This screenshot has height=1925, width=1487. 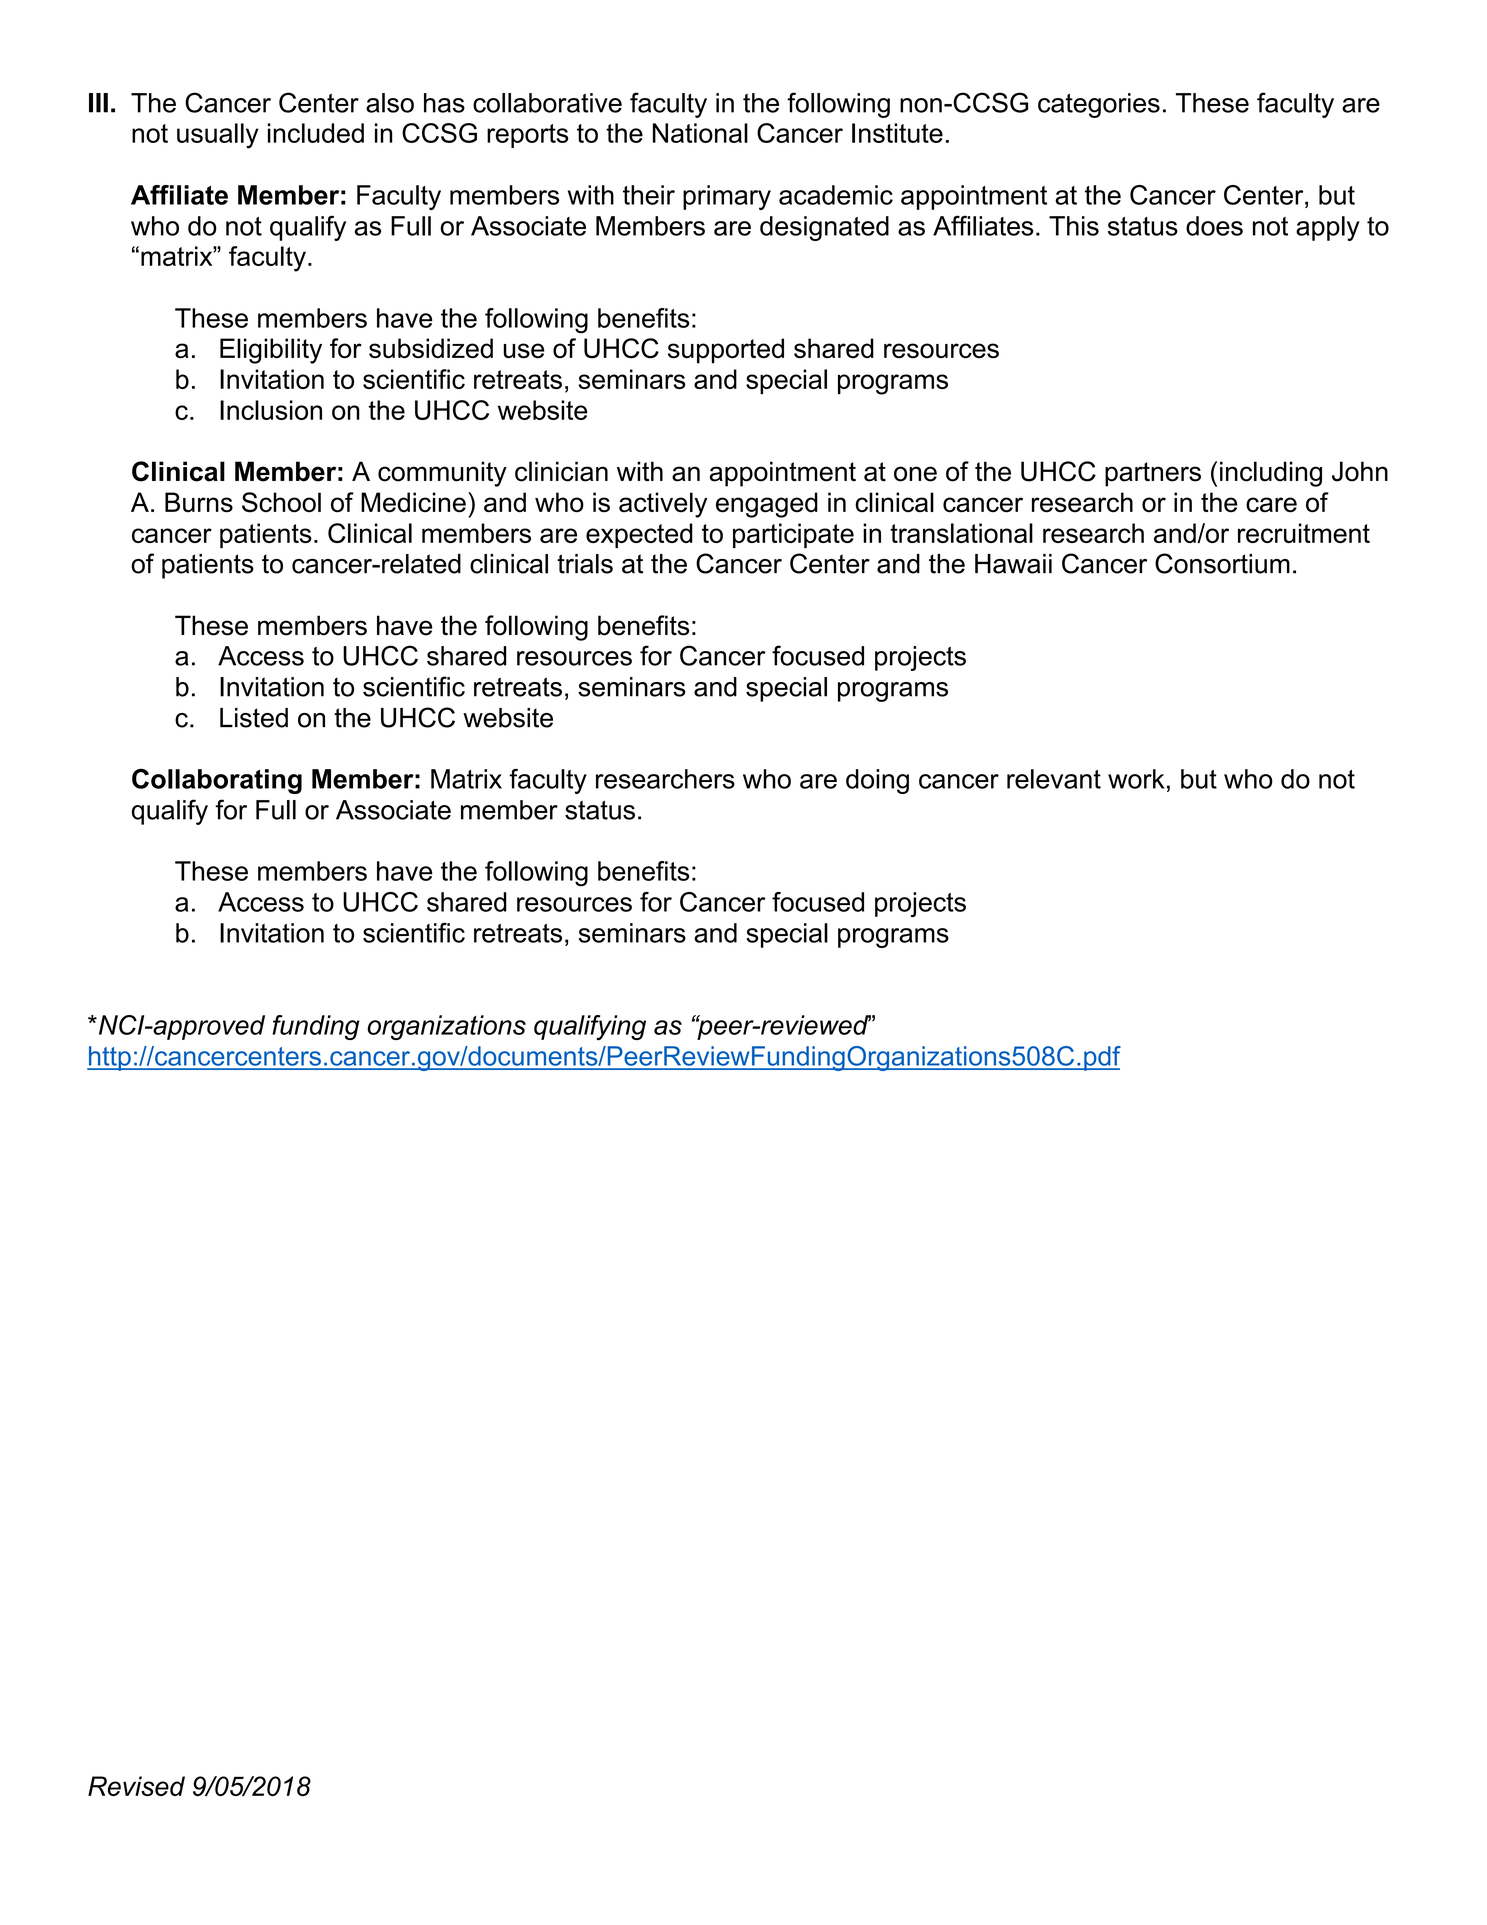 I want to click on National, so click(x=700, y=133).
